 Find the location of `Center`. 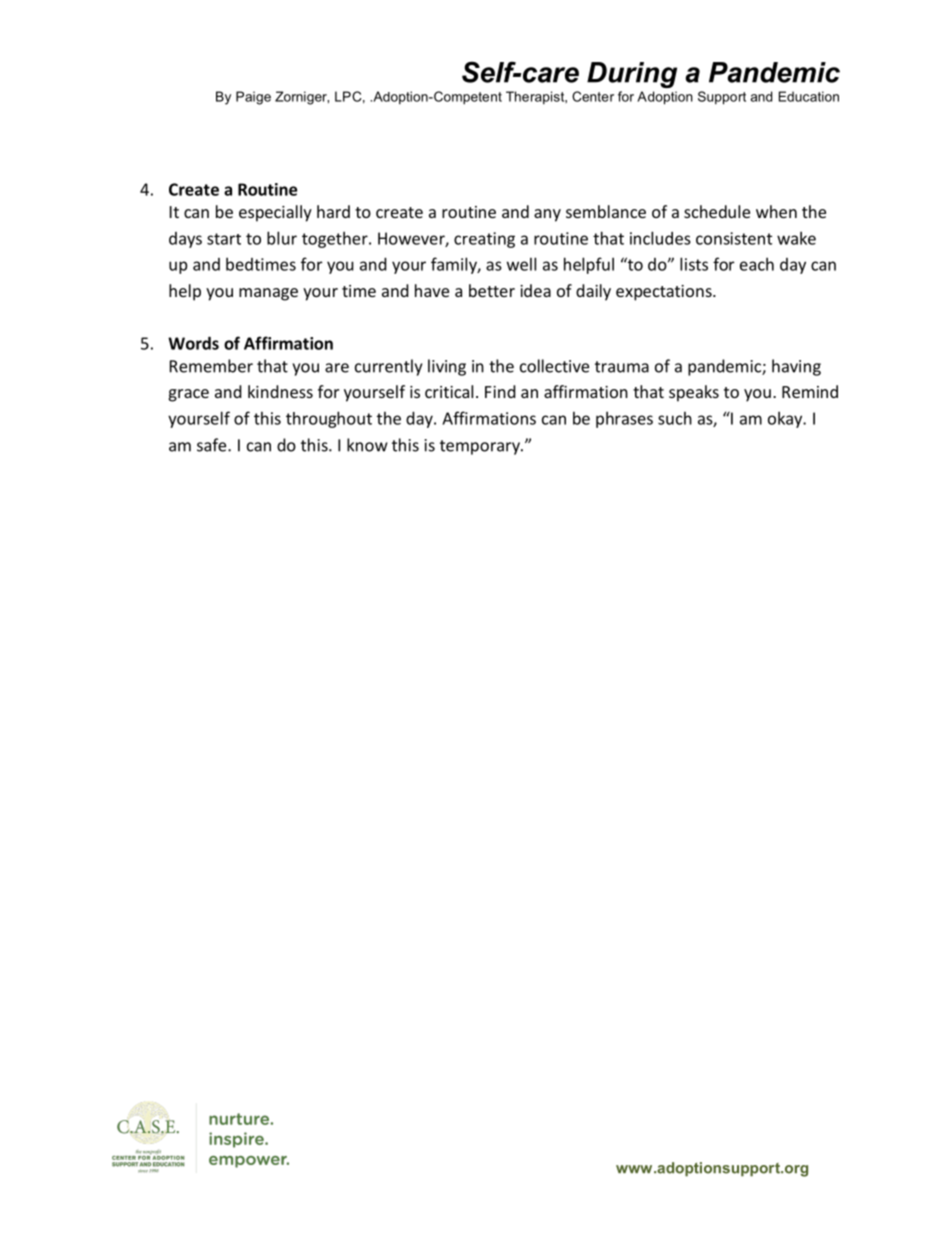

Center is located at coordinates (593, 96).
